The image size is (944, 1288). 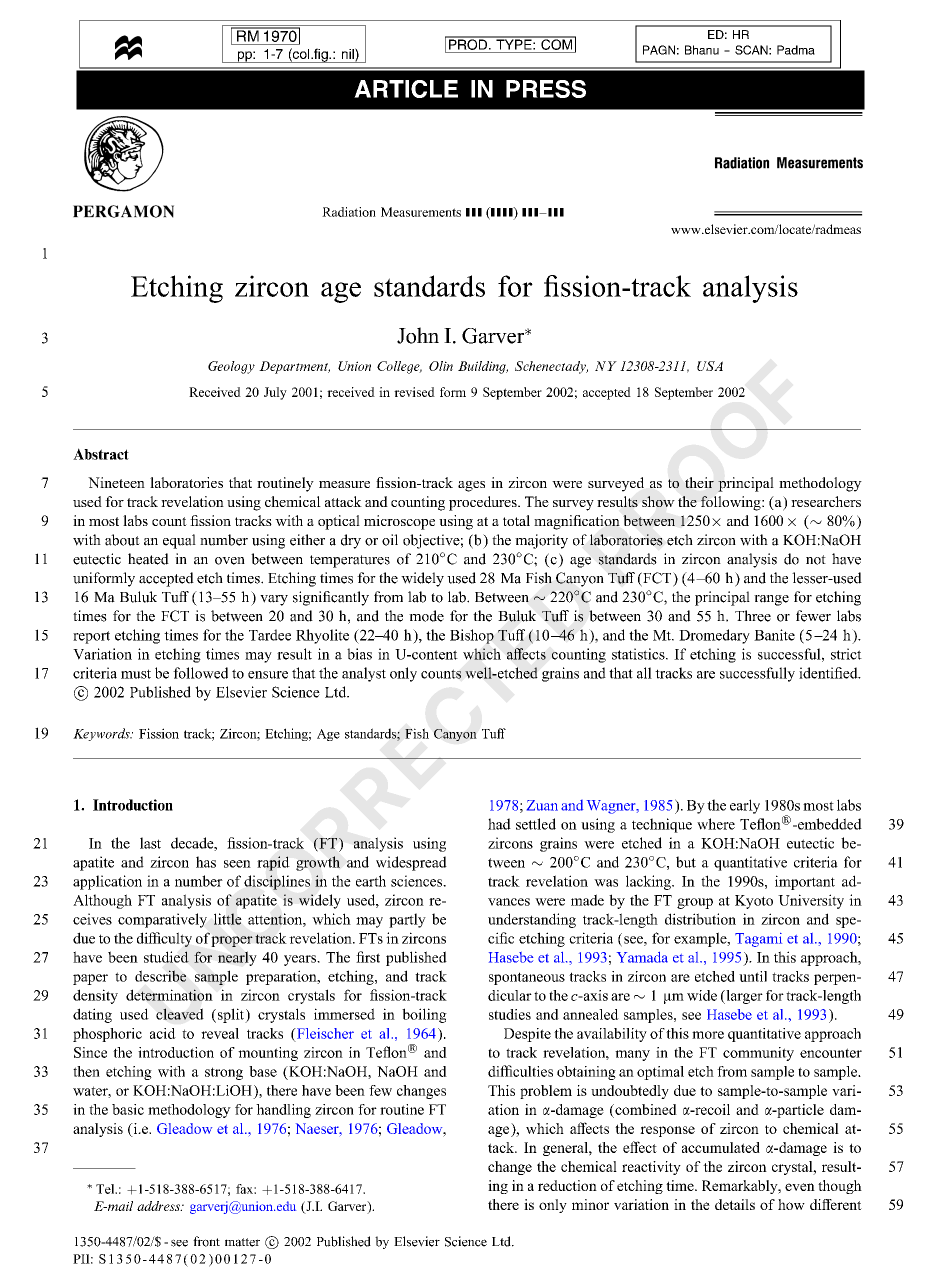 What do you see at coordinates (160, 1206) in the screenshot?
I see `address` at bounding box center [160, 1206].
